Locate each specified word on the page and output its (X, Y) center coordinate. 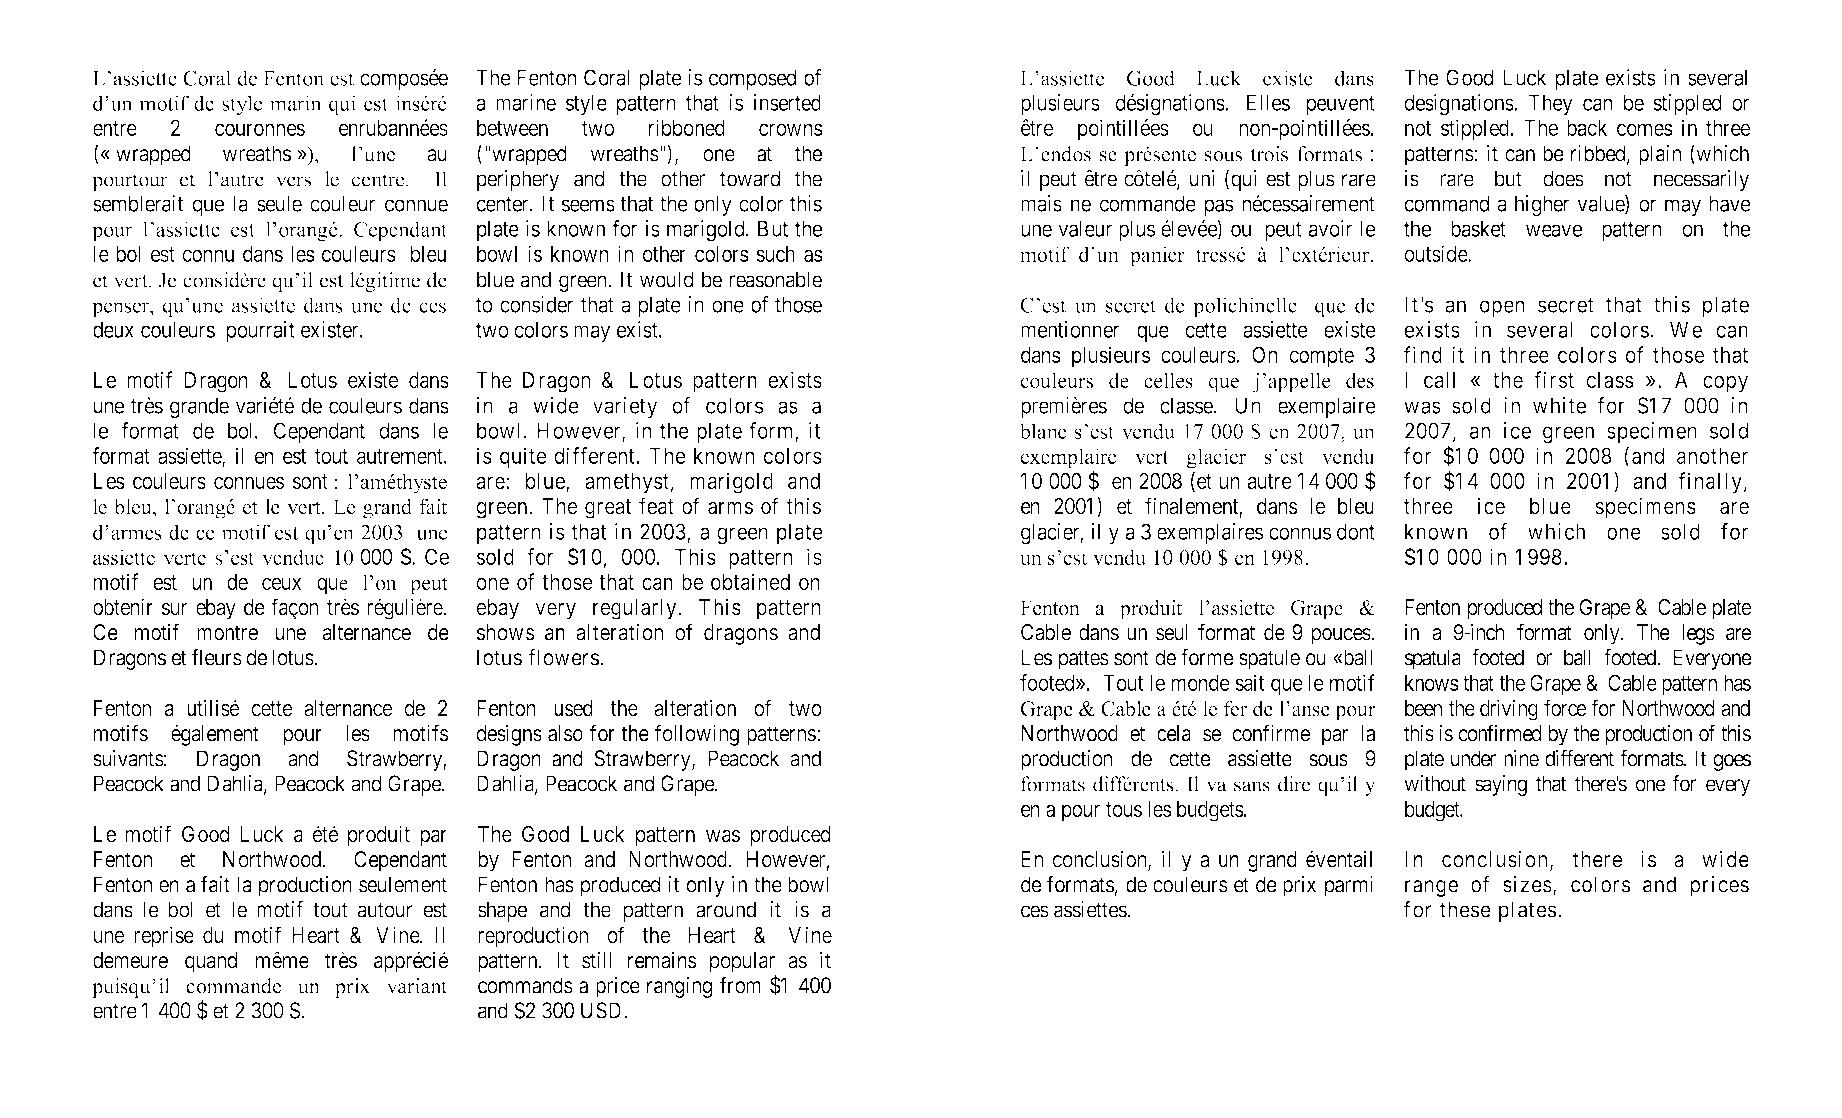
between (512, 128)
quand (211, 962)
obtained (750, 581)
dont (1356, 531)
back (1587, 128)
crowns (791, 129)
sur (175, 609)
